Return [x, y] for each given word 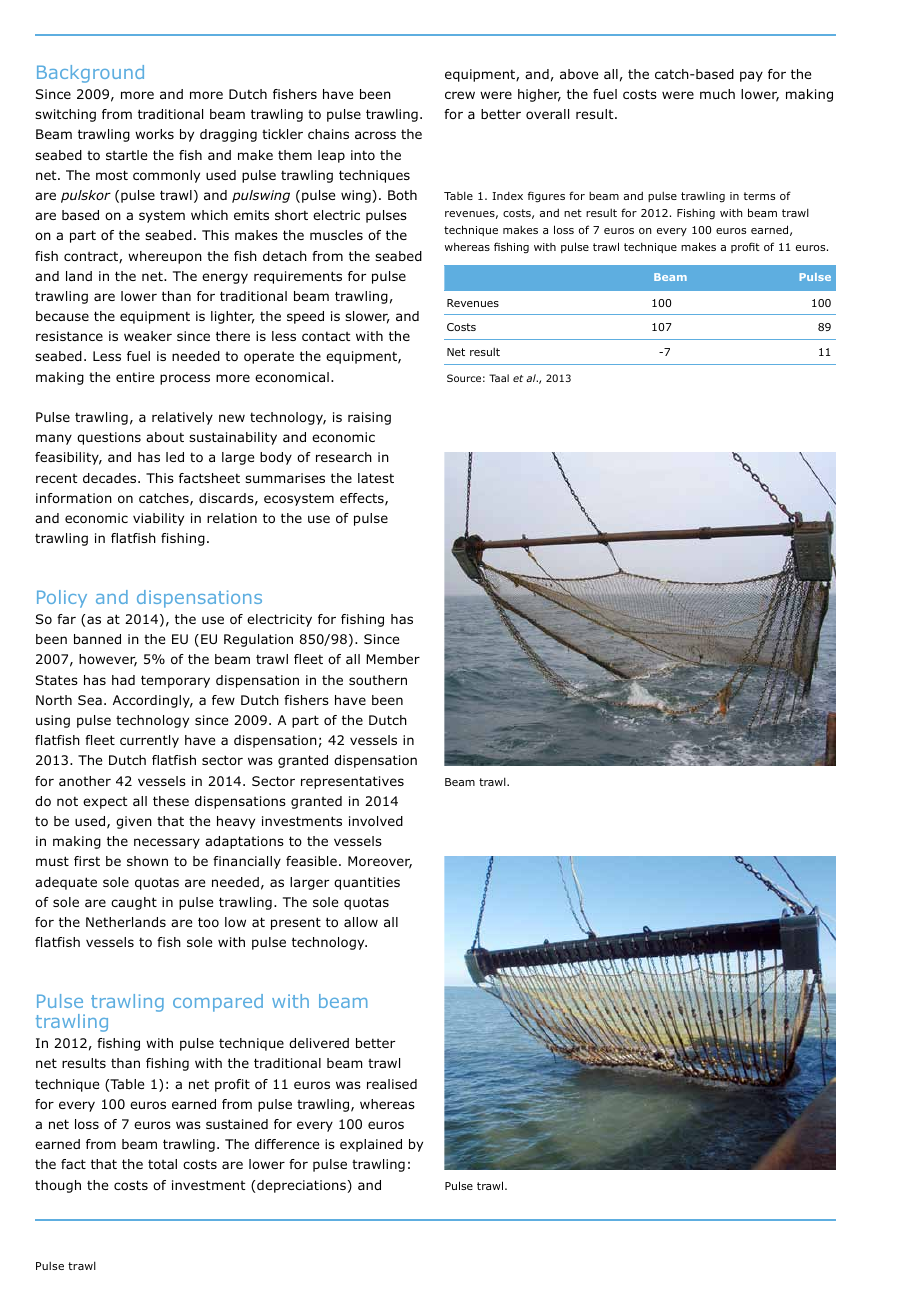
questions [109, 438]
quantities [367, 883]
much [717, 94]
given [134, 822]
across [375, 135]
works [154, 134]
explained [371, 1145]
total [162, 1164]
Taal [499, 378]
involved [376, 821]
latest [376, 478]
